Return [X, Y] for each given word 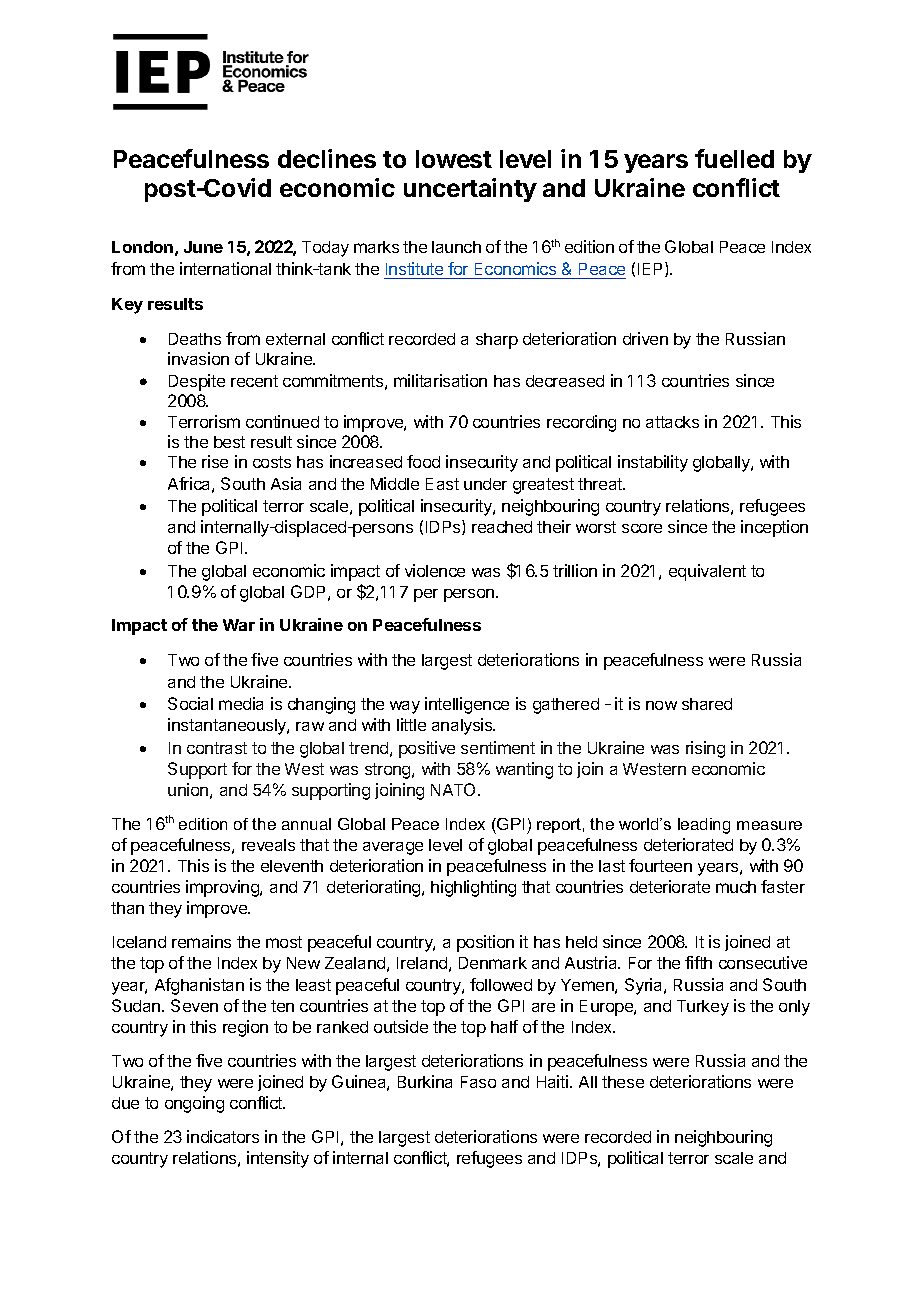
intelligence [467, 705]
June [203, 247]
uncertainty [470, 190]
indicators [223, 1136]
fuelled [734, 158]
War [239, 625]
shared [707, 704]
